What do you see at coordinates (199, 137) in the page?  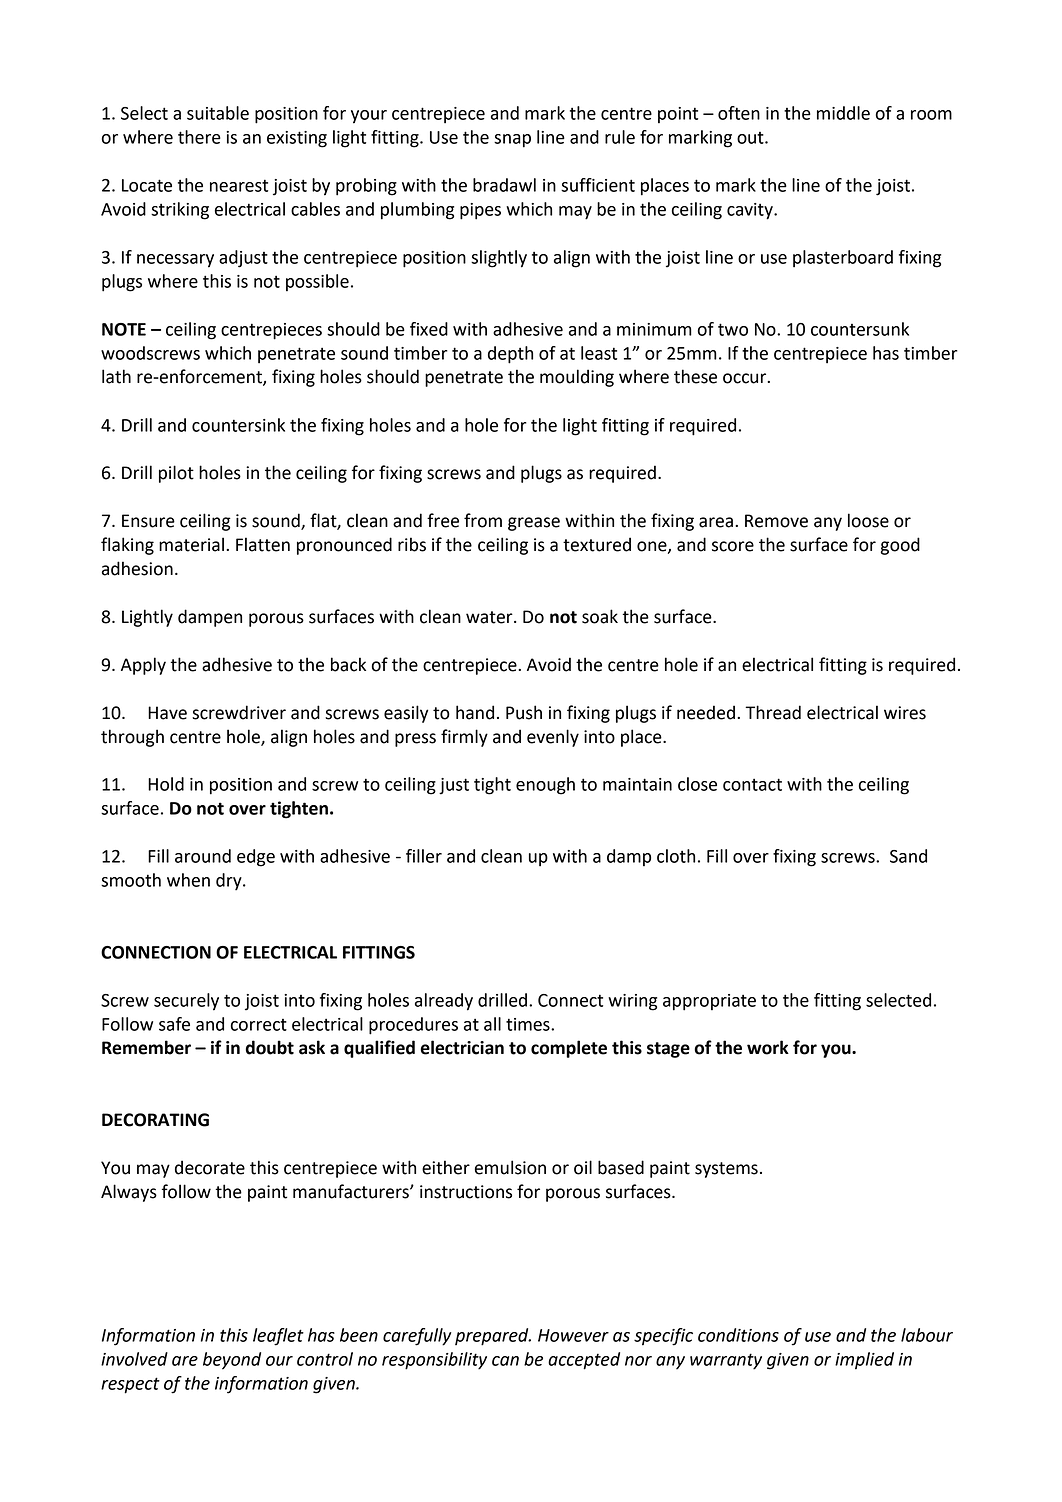 I see `there` at bounding box center [199, 137].
